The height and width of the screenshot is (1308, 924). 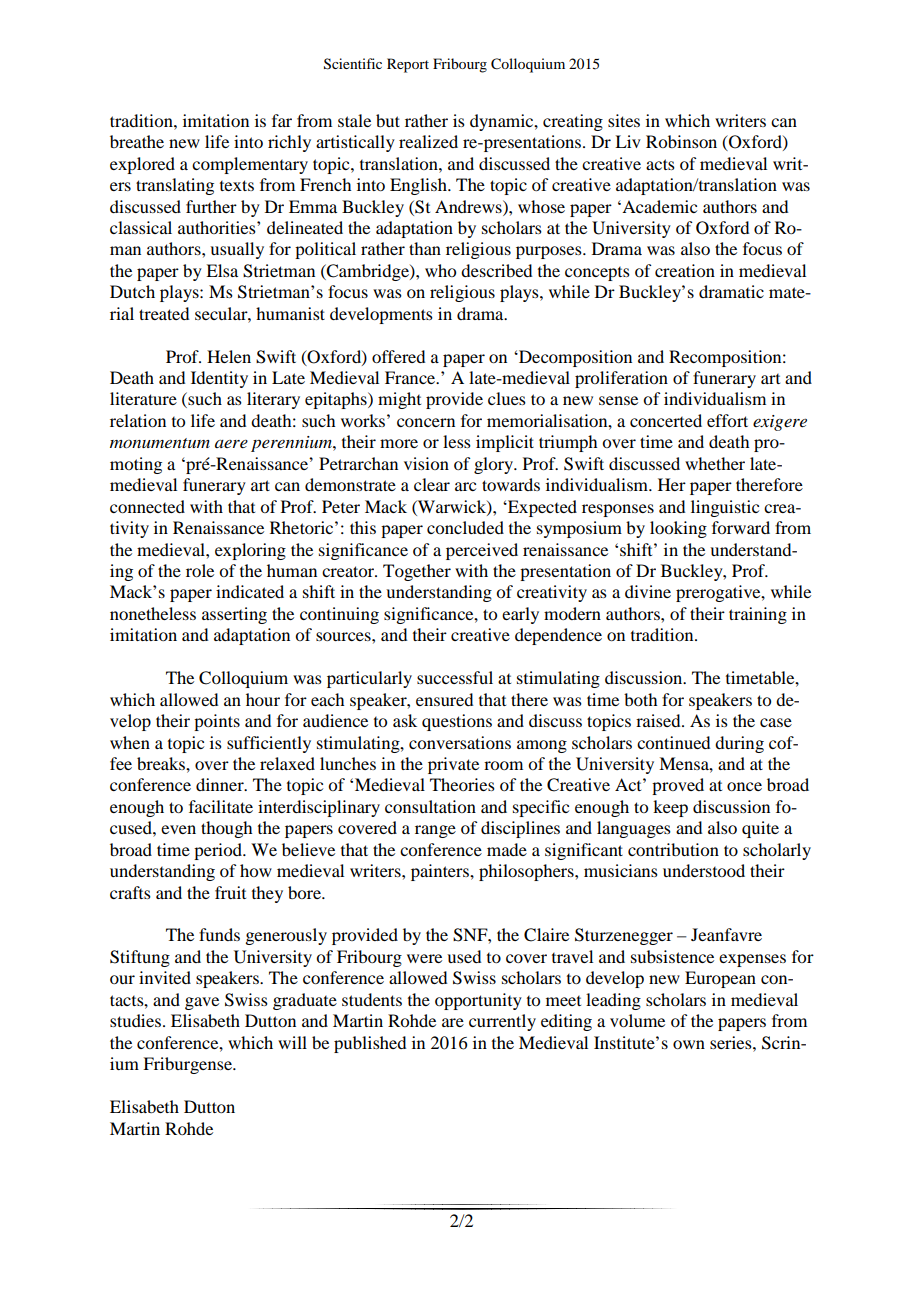 I want to click on raised, so click(x=659, y=720).
